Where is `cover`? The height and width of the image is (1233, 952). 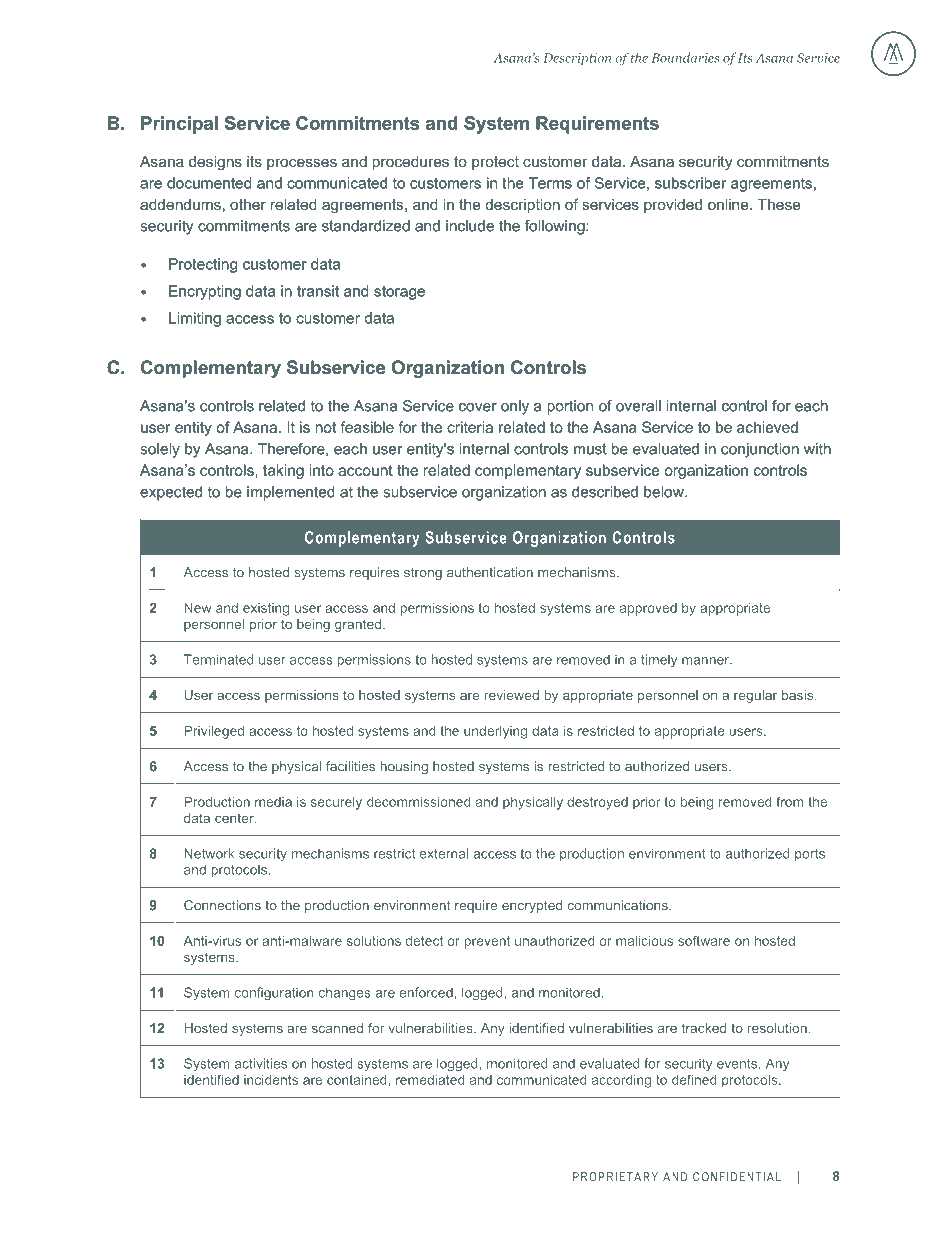 cover is located at coordinates (478, 407).
